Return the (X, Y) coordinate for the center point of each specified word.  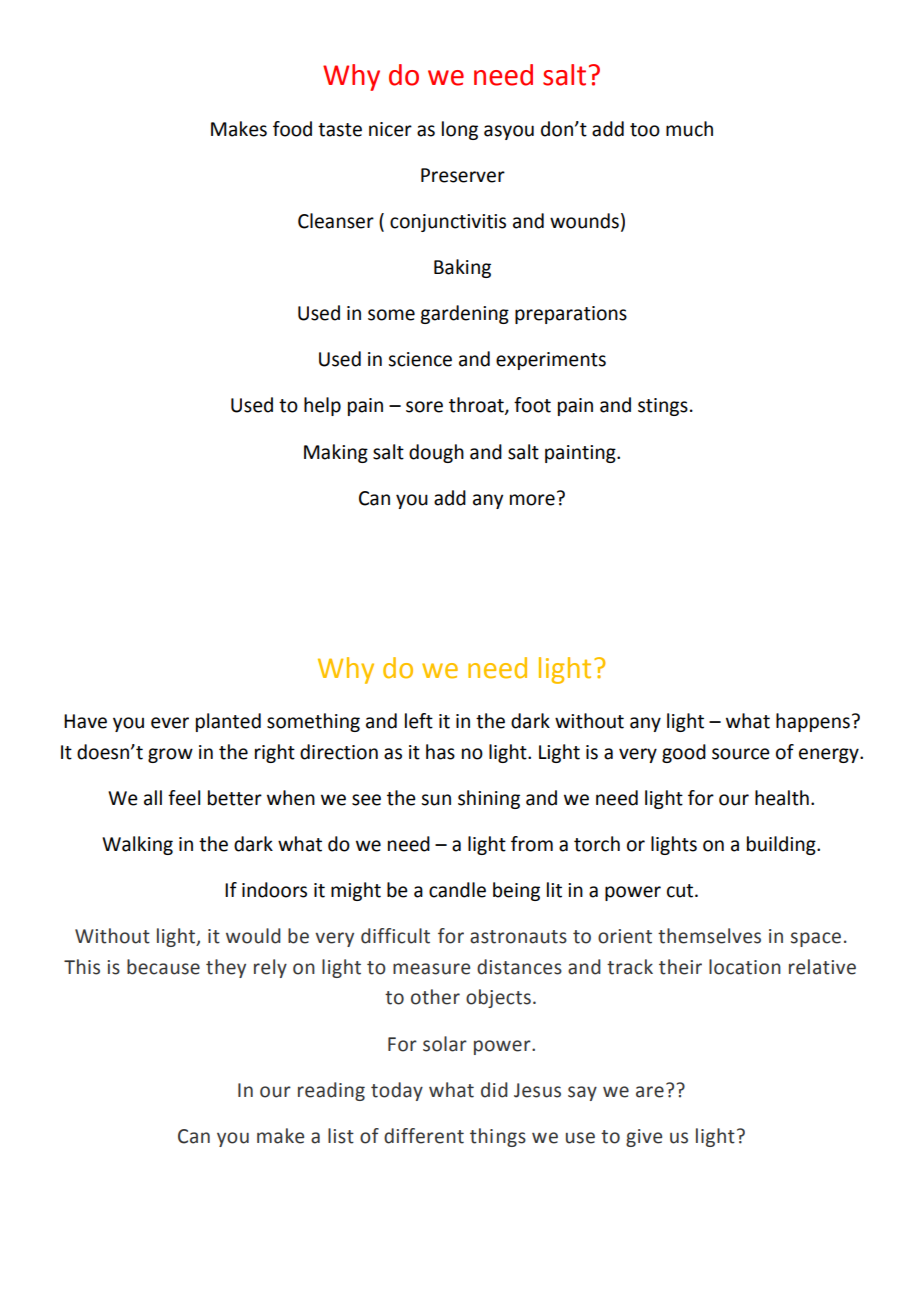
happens (813, 722)
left (419, 721)
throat (477, 406)
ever (170, 723)
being (516, 891)
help (322, 406)
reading (331, 1091)
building (782, 845)
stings (663, 407)
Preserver (463, 175)
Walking (137, 845)
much (689, 129)
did (494, 1090)
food (292, 129)
